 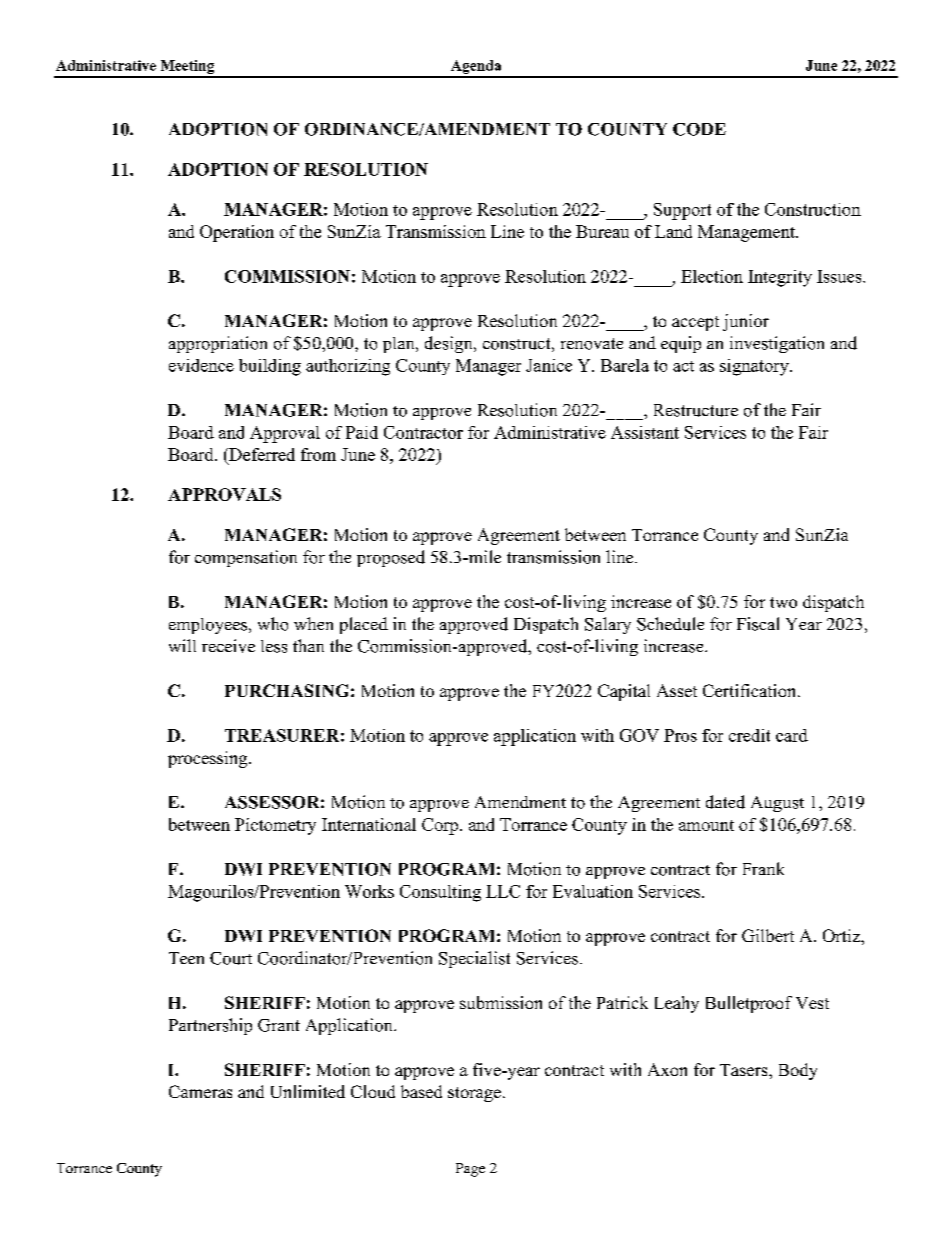 What do you see at coordinates (608, 625) in the screenshot?
I see `Salary` at bounding box center [608, 625].
